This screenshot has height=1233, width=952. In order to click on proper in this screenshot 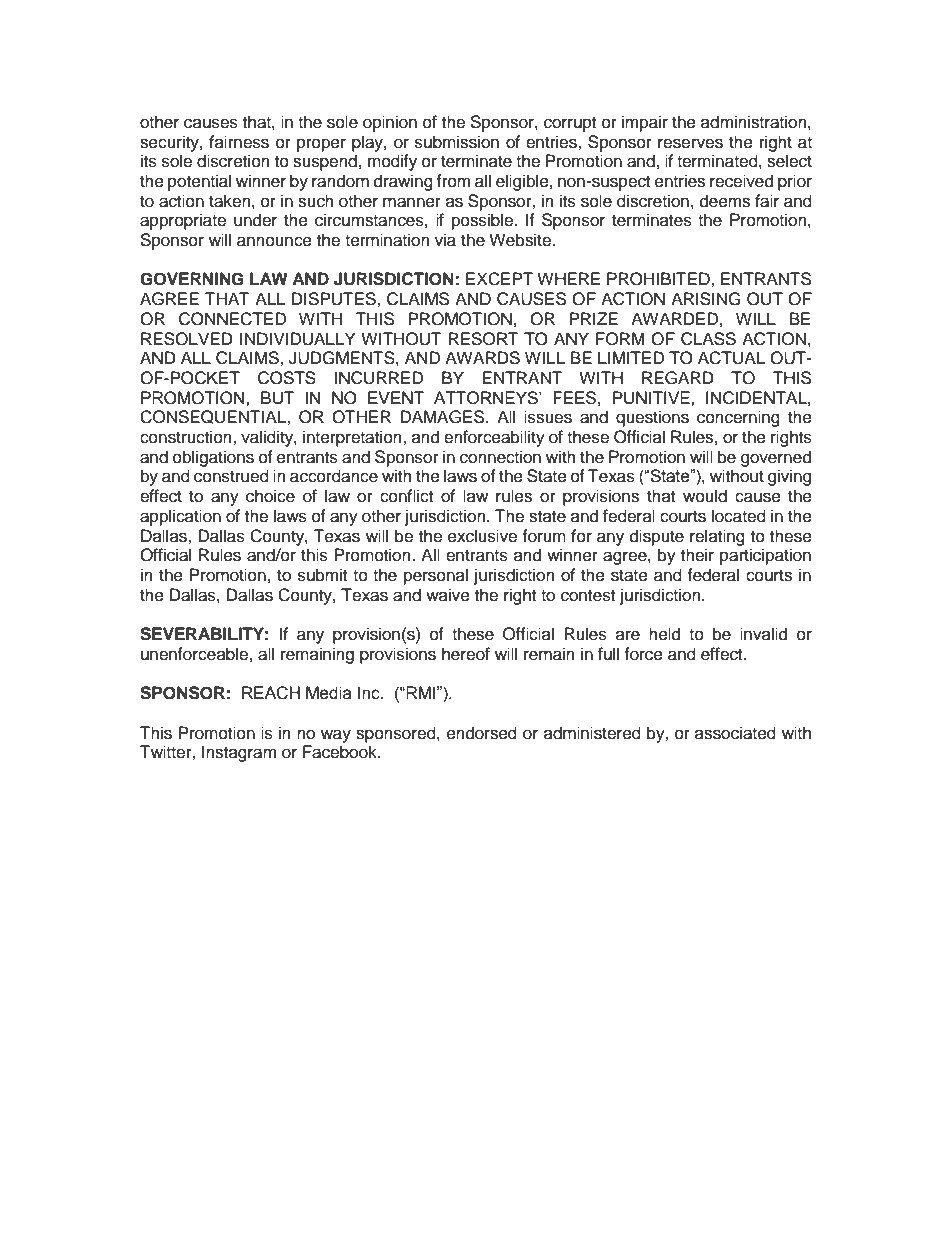, I will do `click(321, 145)`.
